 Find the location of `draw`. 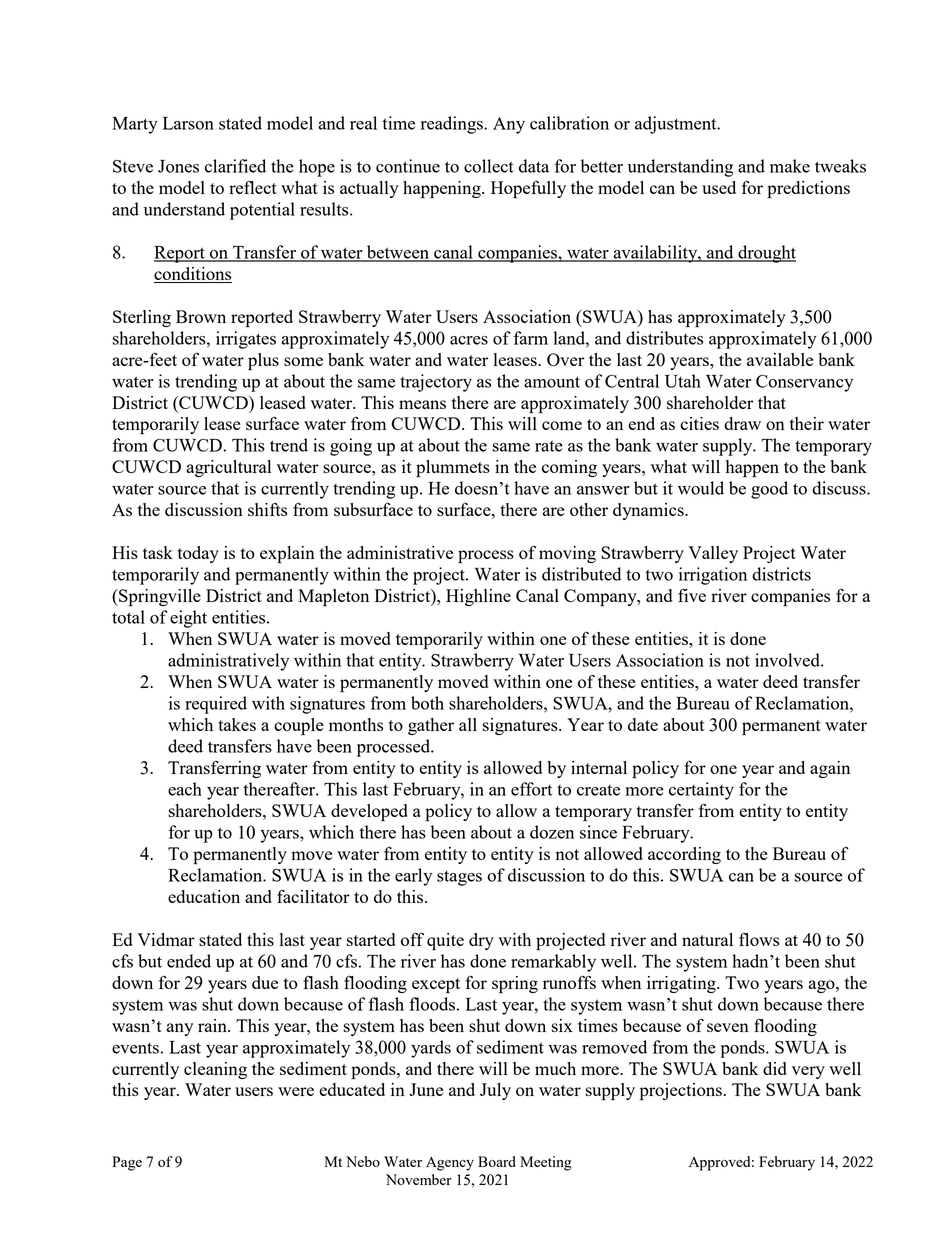

draw is located at coordinates (742, 423).
